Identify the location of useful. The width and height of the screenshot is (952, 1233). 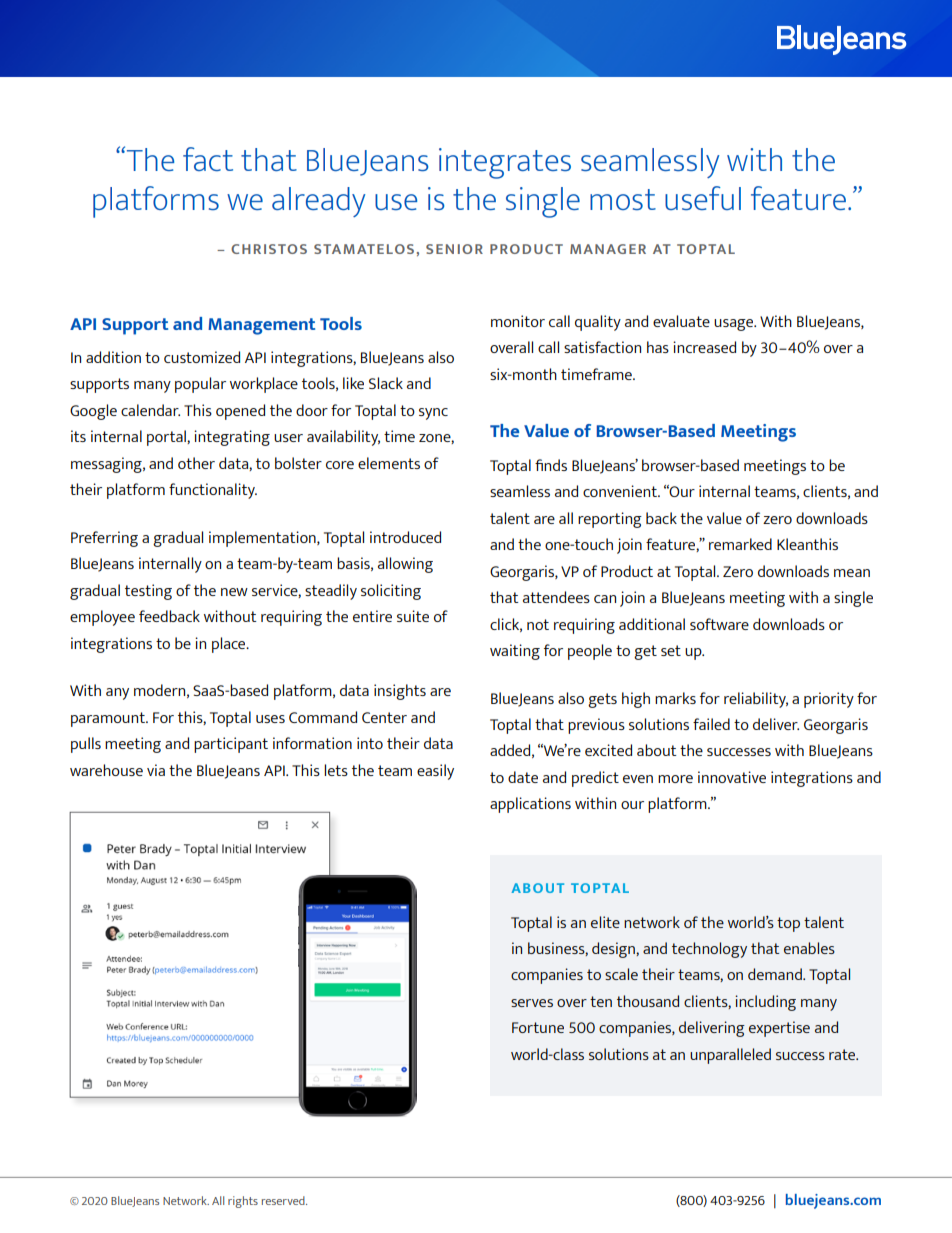
(703, 198).
